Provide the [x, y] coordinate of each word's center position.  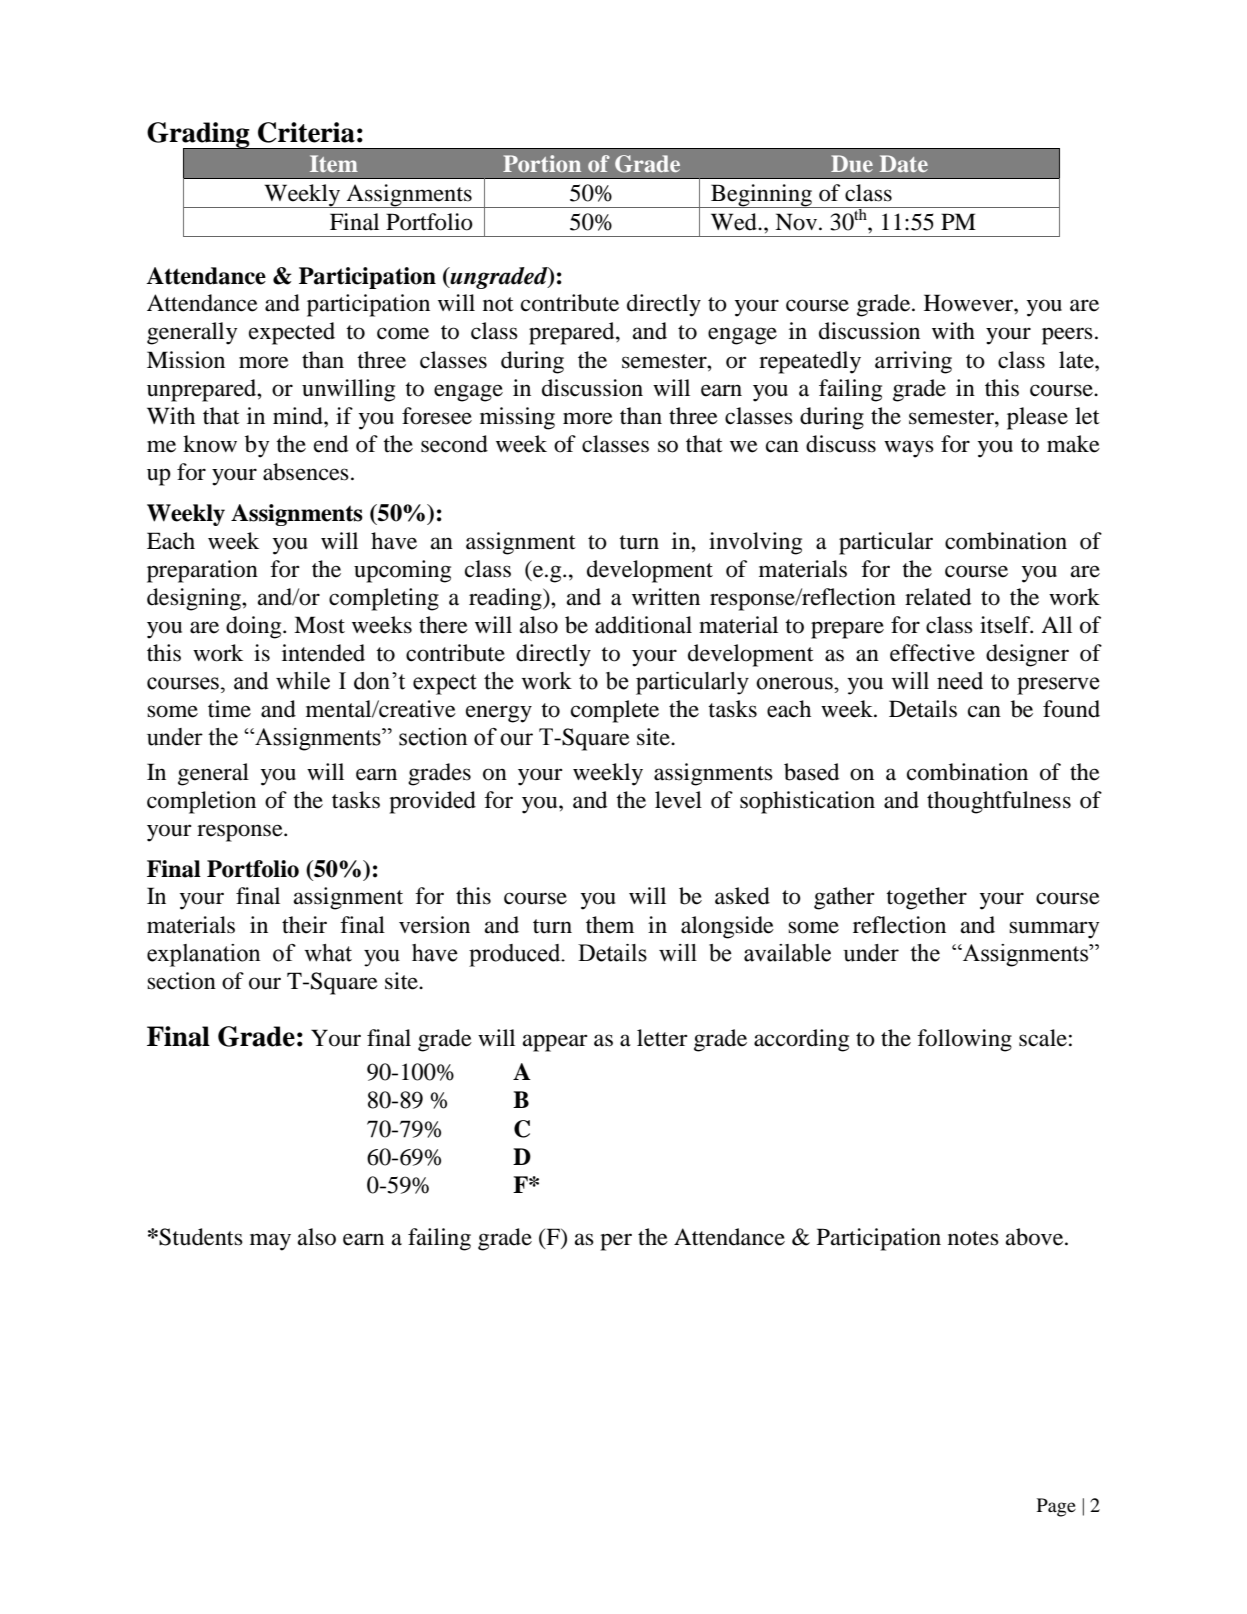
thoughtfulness [999, 802]
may [270, 1242]
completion [201, 802]
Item [334, 163]
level [678, 800]
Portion [542, 163]
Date [904, 163]
